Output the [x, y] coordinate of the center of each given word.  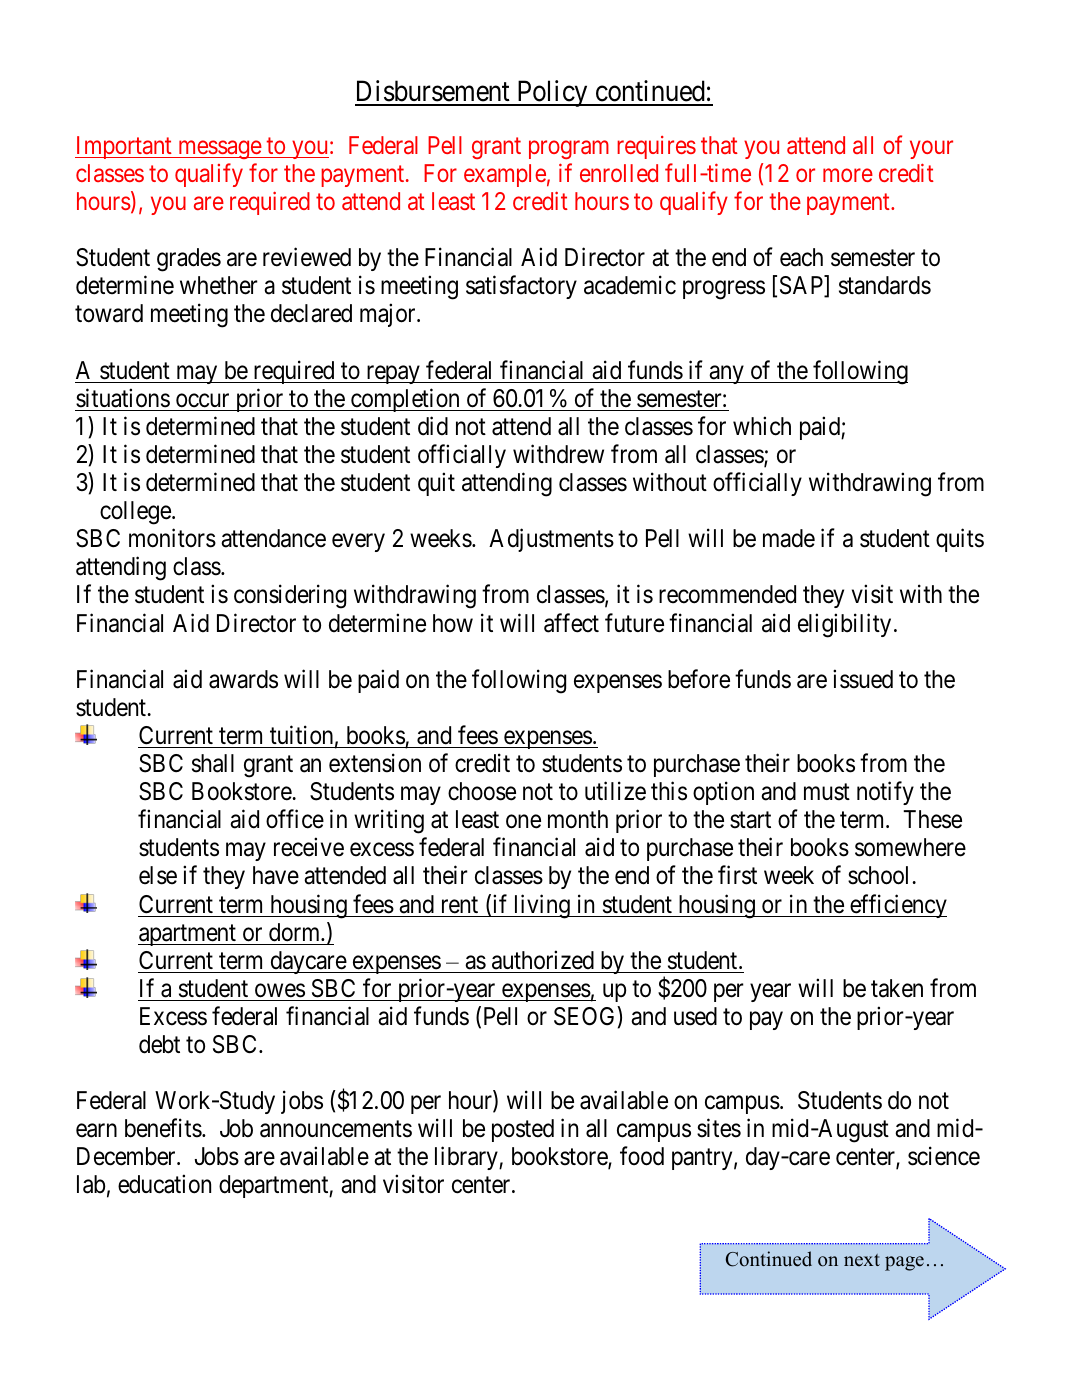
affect [571, 623]
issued [863, 679]
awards [243, 679]
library [467, 1158]
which [762, 426]
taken [897, 988]
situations [123, 398]
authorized [543, 960]
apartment [188, 935]
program [569, 150]
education [164, 1184]
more [848, 175]
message [219, 150]
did [433, 426]
